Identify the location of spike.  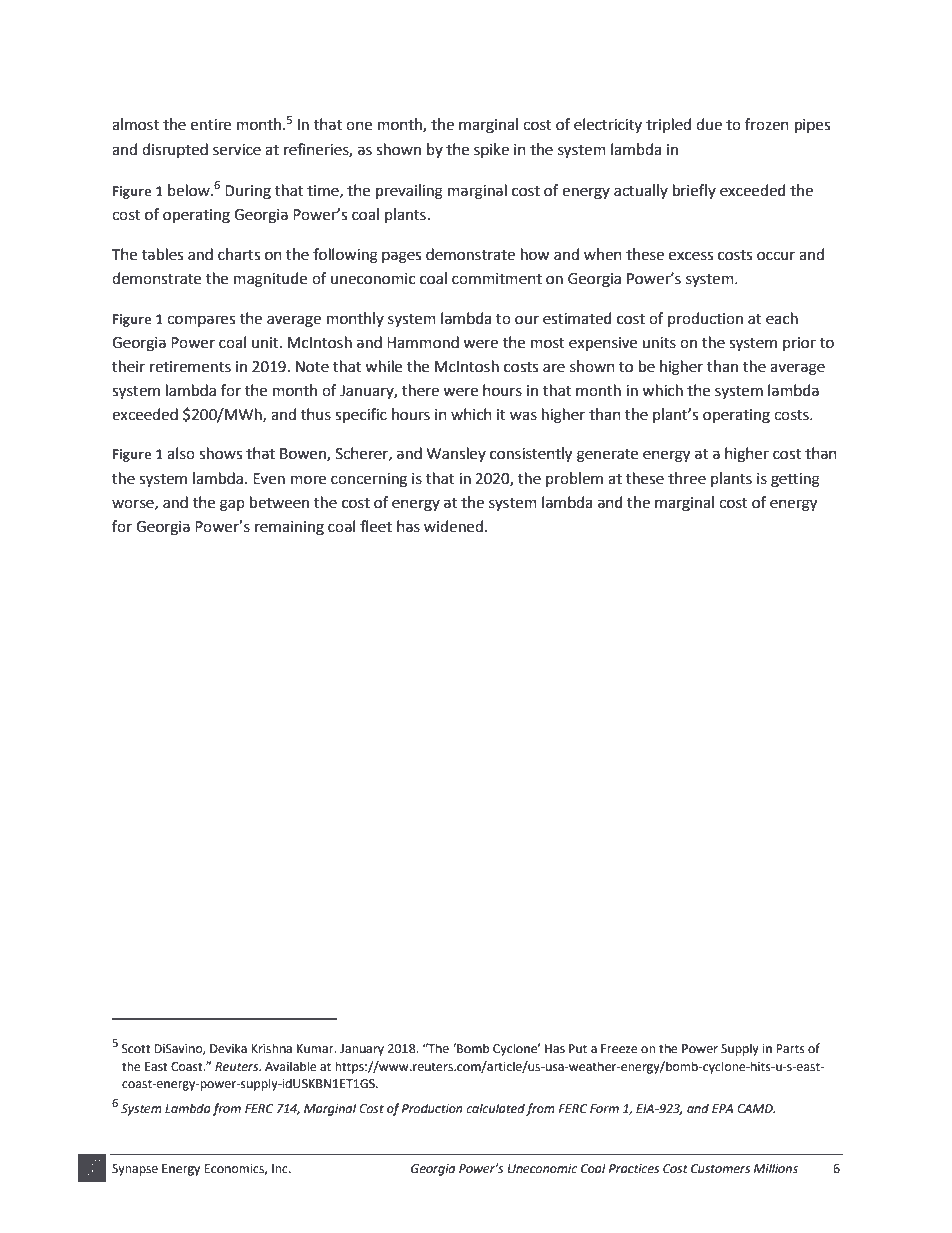
(491, 150).
